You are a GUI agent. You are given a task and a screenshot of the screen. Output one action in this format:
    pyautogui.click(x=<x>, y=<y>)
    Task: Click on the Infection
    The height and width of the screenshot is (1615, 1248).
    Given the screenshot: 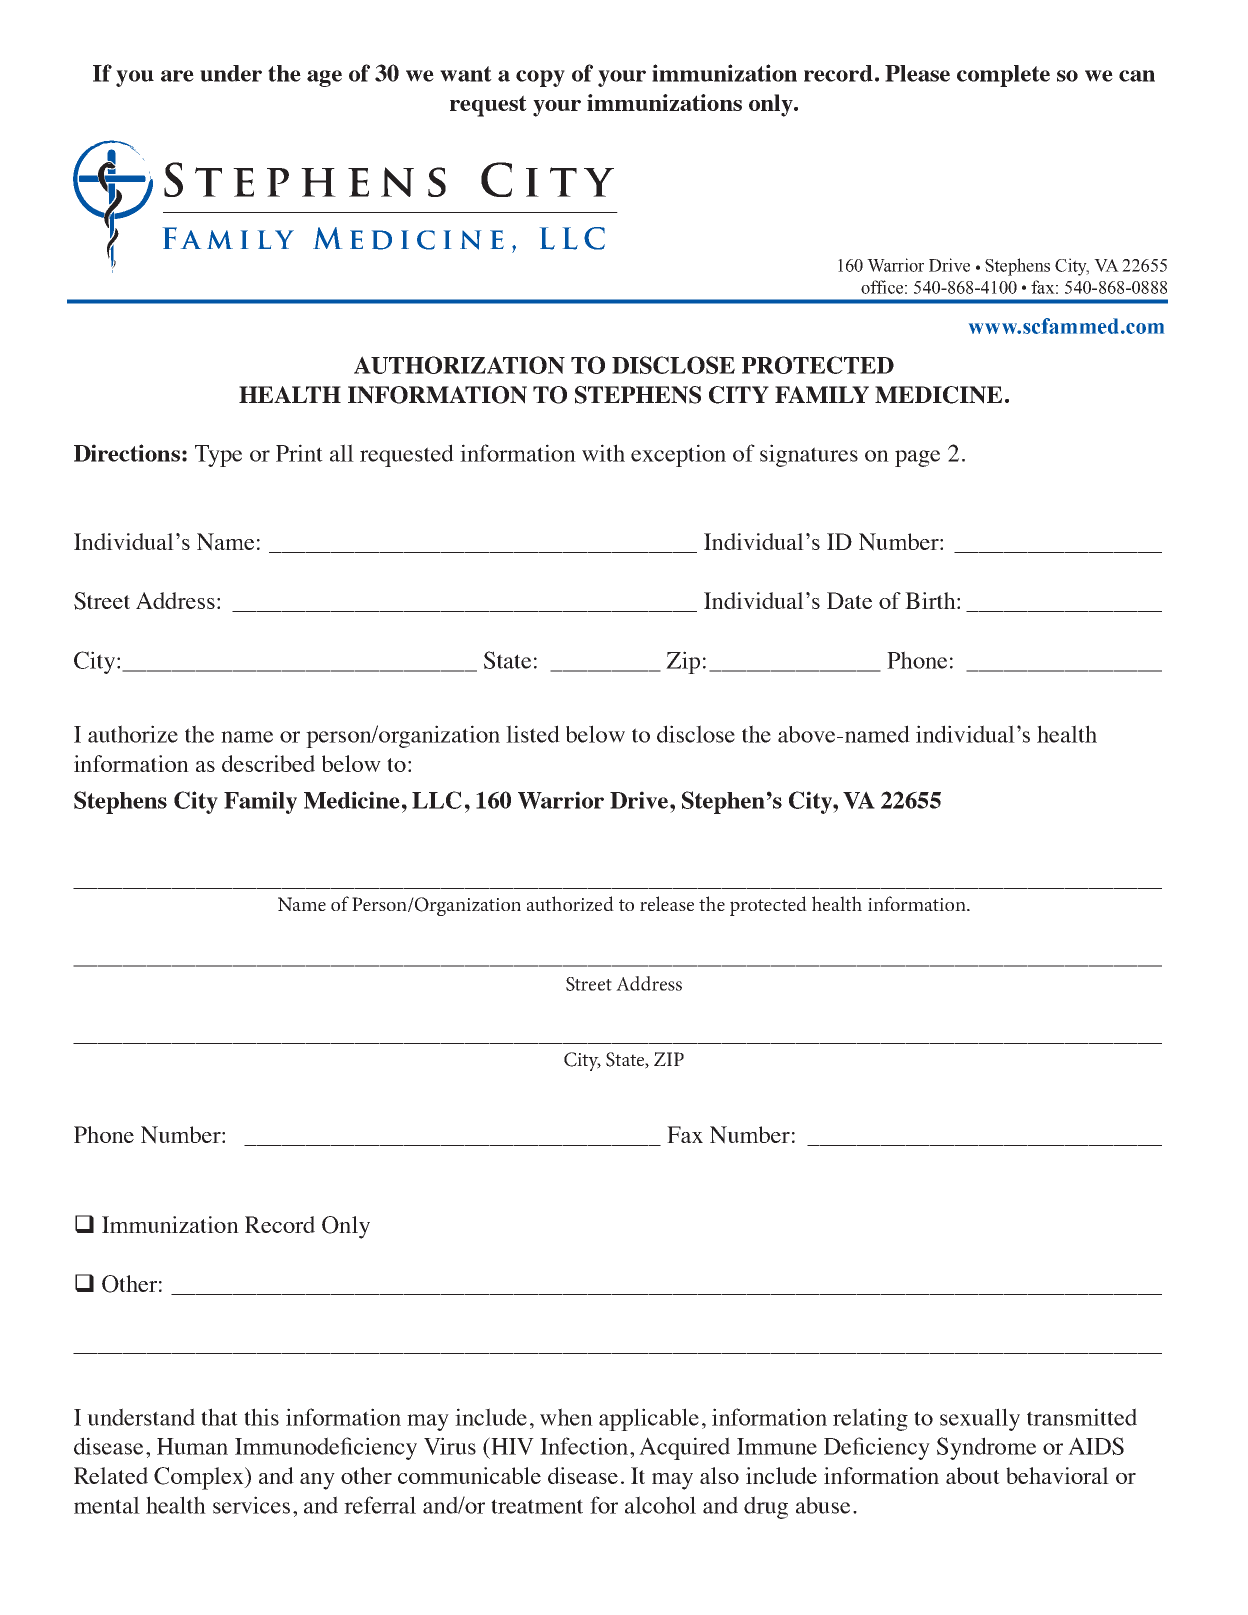 What is the action you would take?
    pyautogui.click(x=584, y=1446)
